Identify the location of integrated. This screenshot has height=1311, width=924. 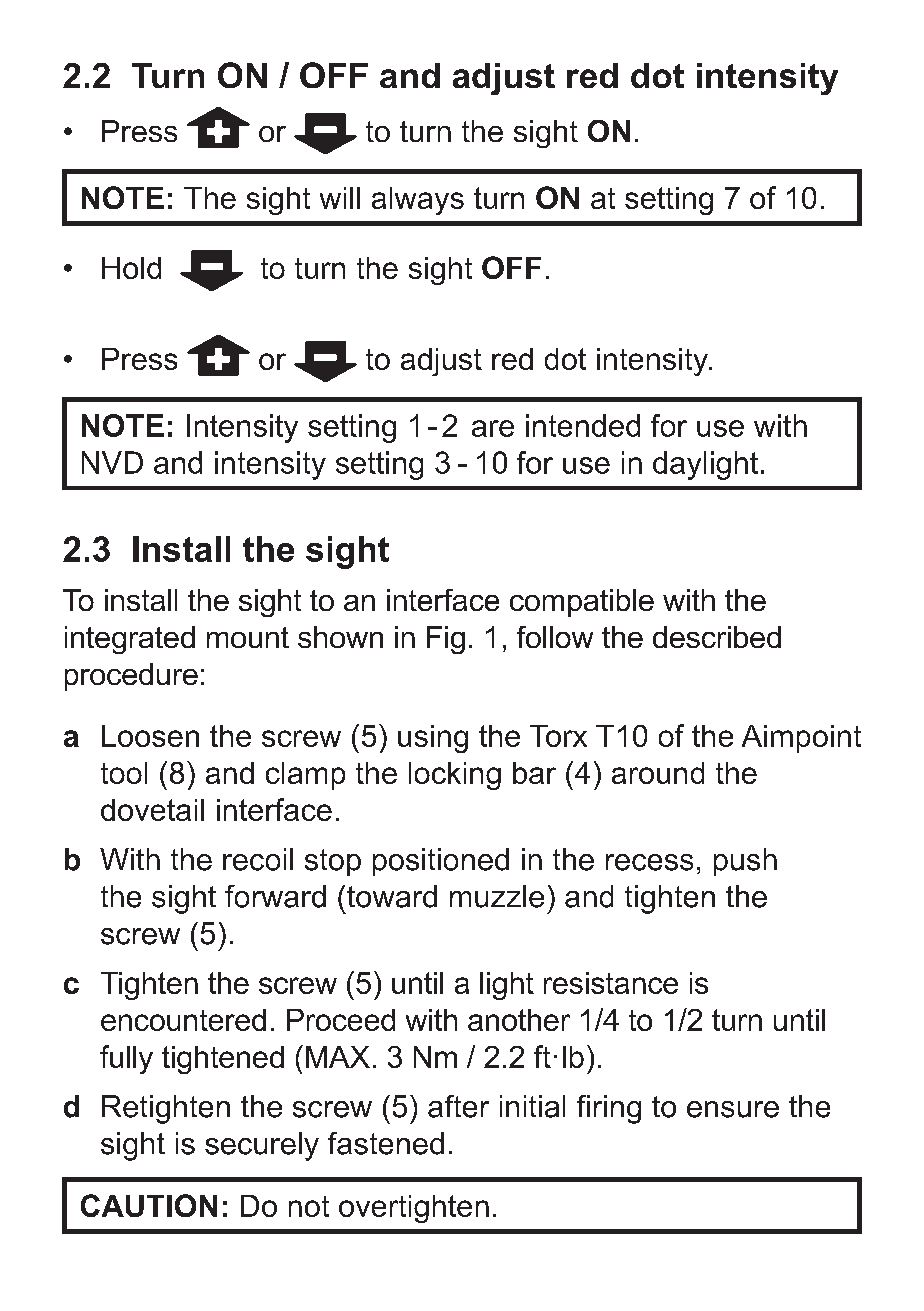
(130, 640).
